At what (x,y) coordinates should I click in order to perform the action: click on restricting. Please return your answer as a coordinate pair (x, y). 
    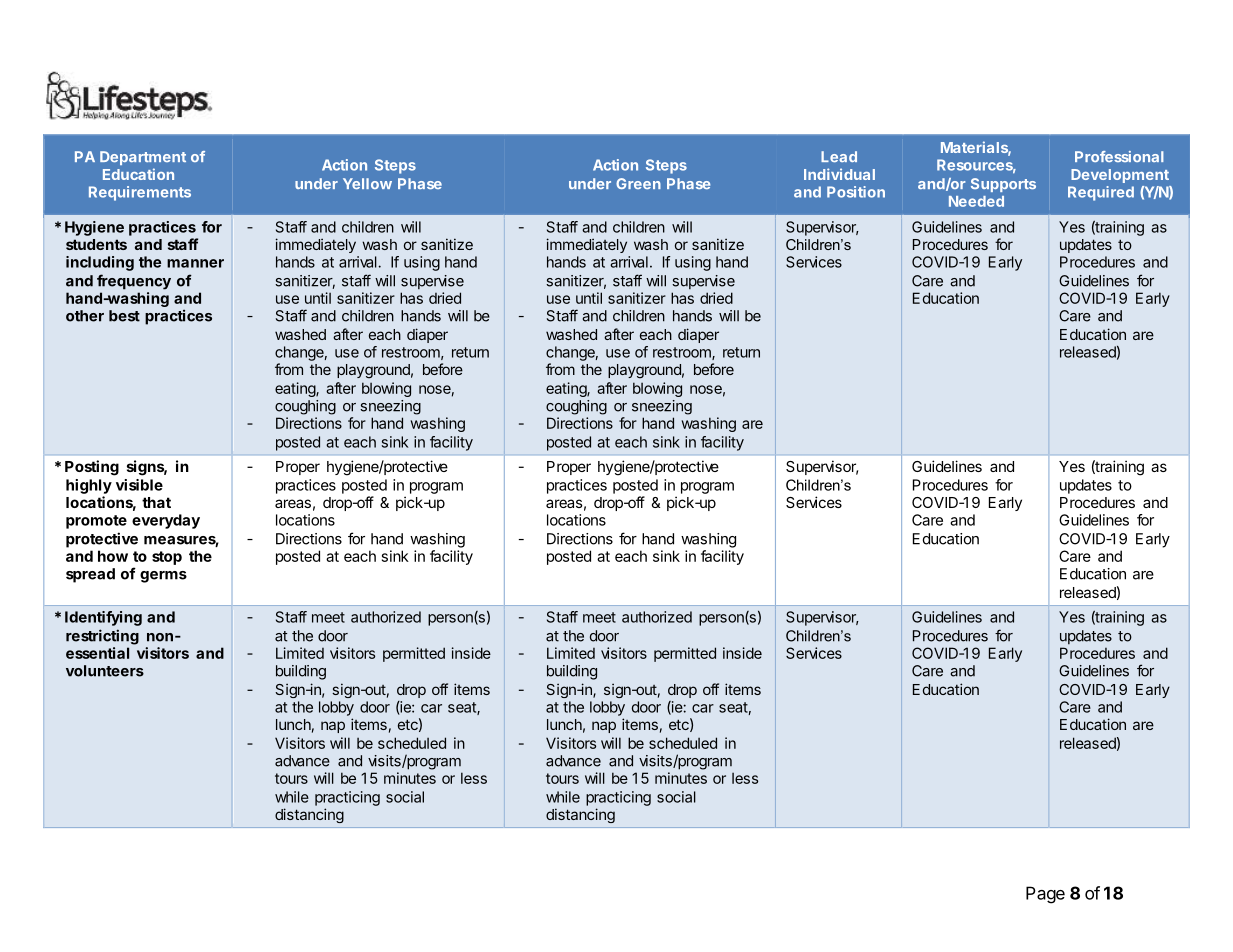
    Looking at the image, I should click on (102, 637).
